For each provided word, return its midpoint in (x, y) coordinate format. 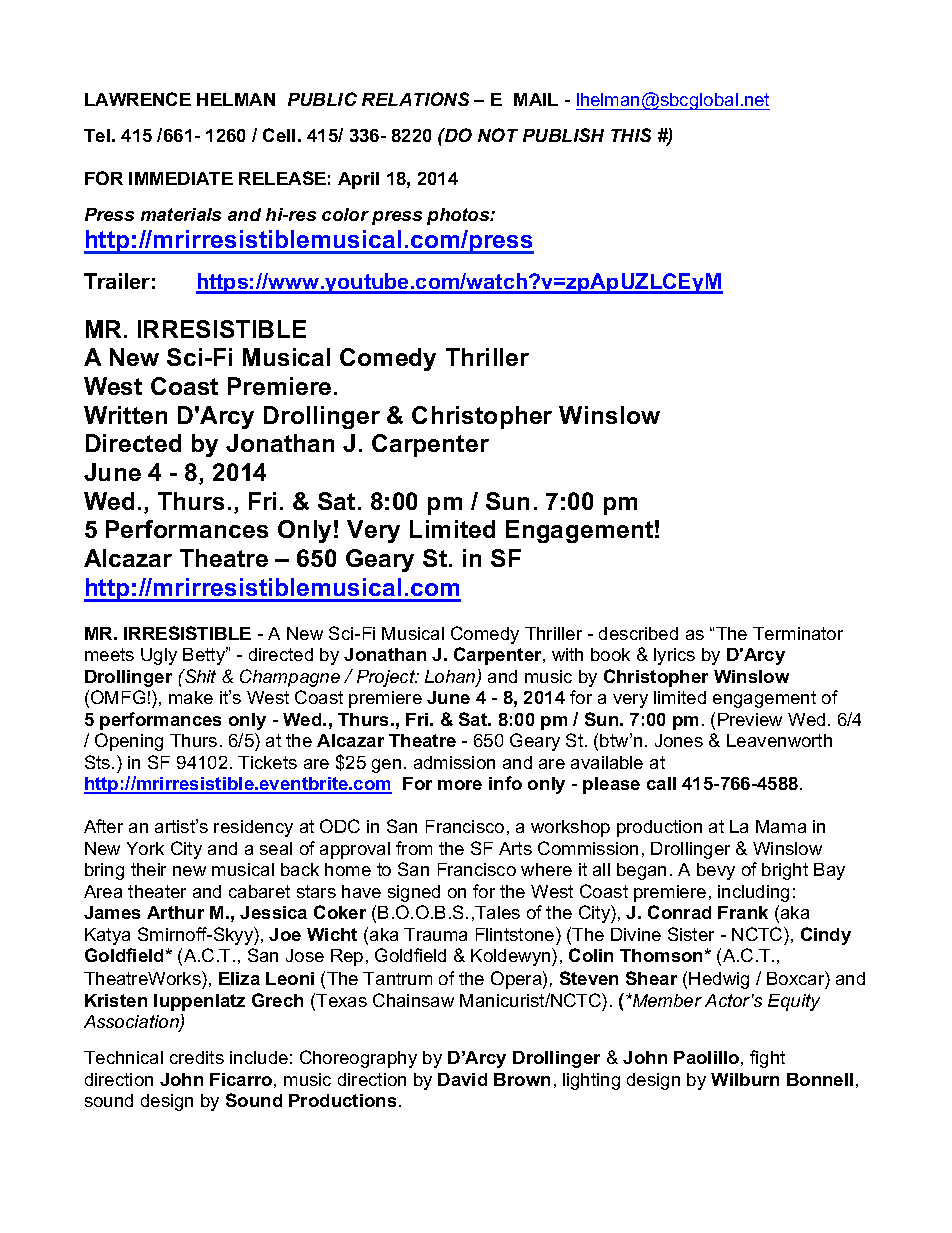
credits (197, 1057)
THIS (631, 135)
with (567, 654)
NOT (498, 135)
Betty (205, 656)
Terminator (798, 633)
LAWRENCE (138, 99)
